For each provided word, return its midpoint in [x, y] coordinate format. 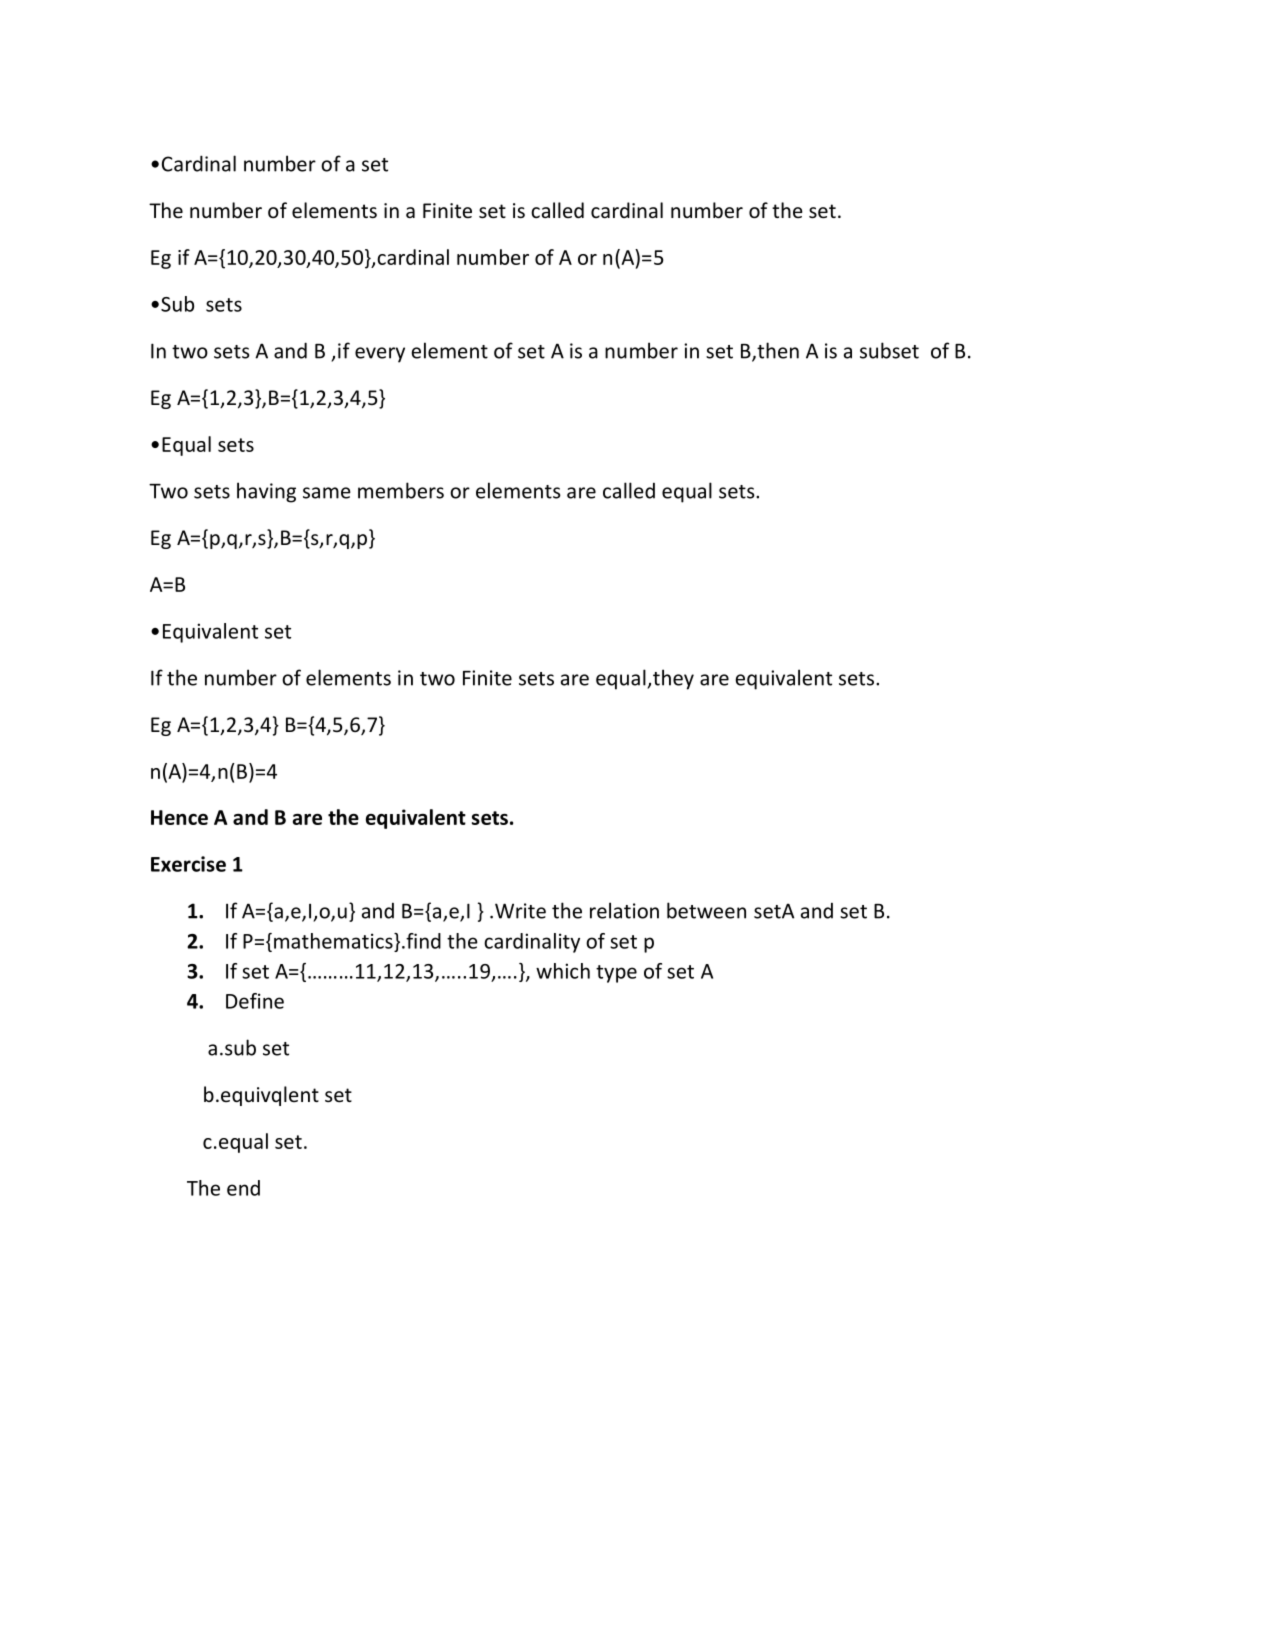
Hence [179, 817]
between [706, 910]
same [327, 493]
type [616, 974]
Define [255, 1001]
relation [624, 910]
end [243, 1188]
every [380, 355]
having [266, 492]
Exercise [188, 864]
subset [889, 350]
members [401, 490]
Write [520, 911]
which [563, 971]
